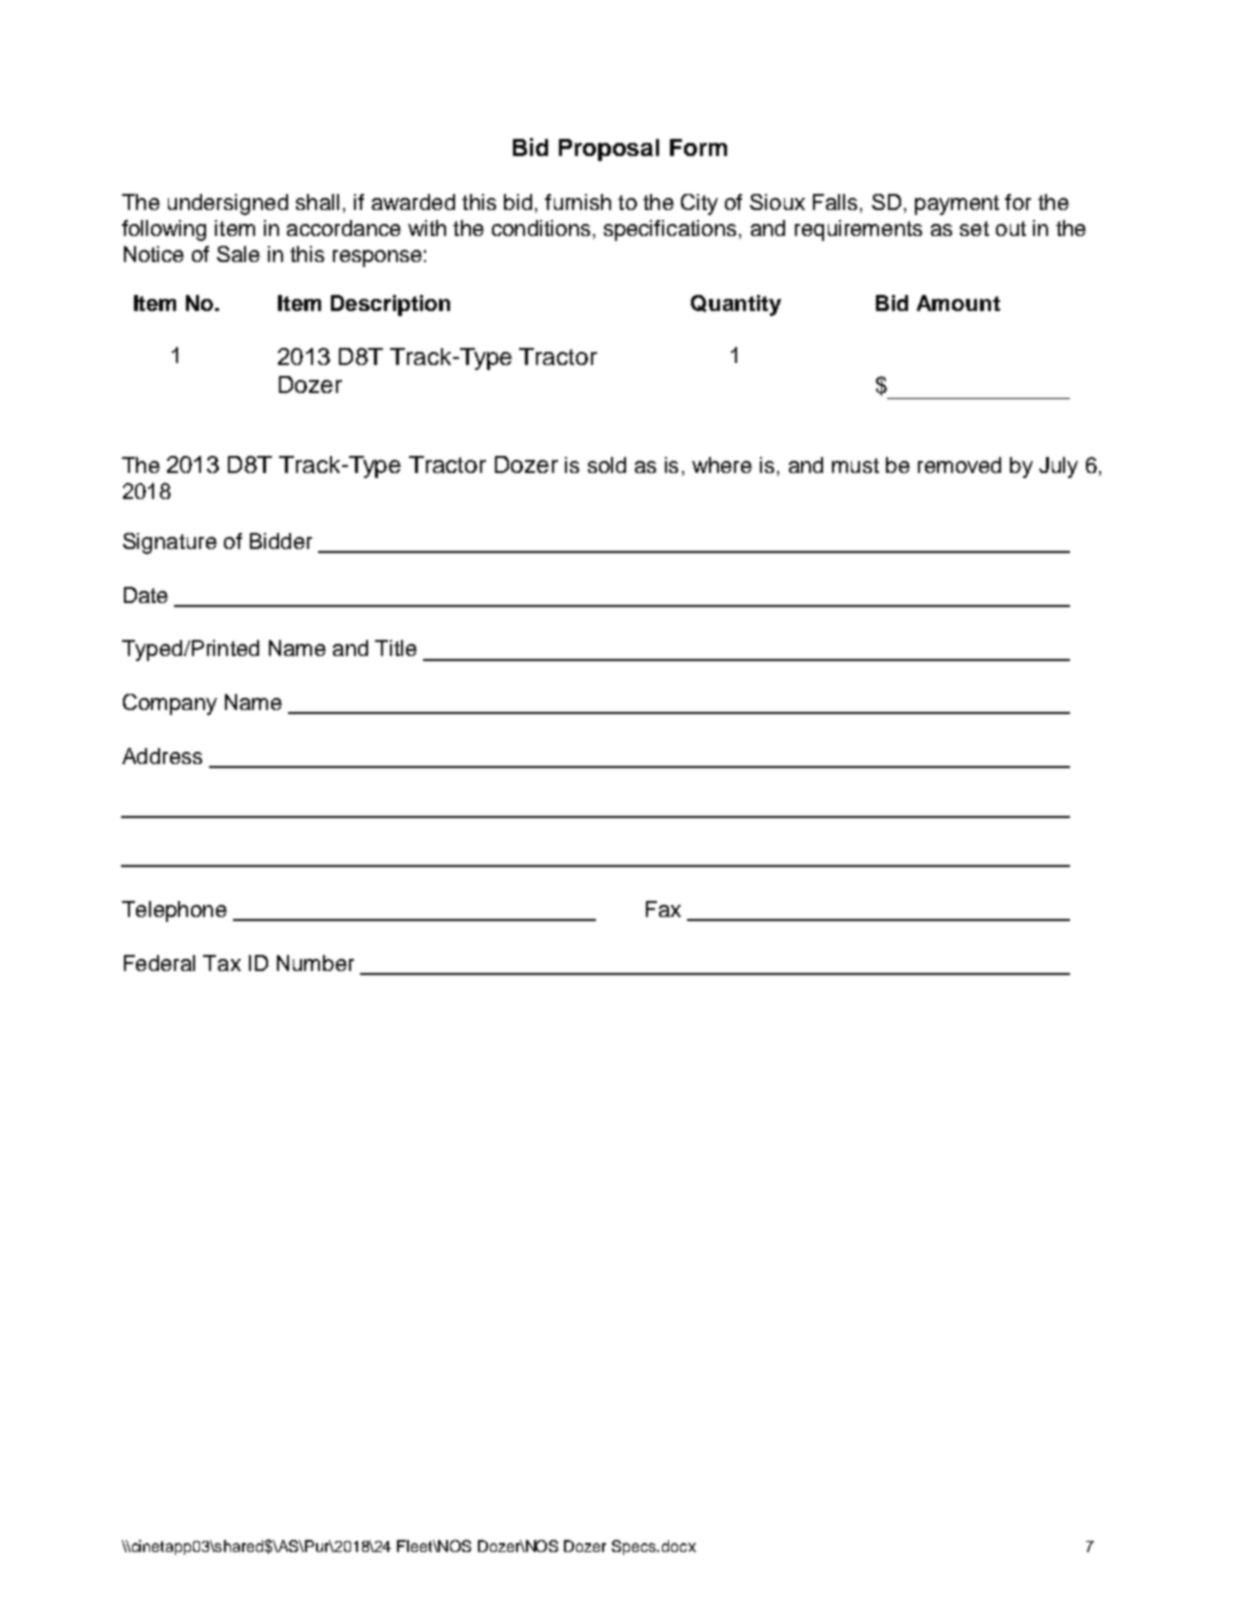 The image size is (1240, 1604). I want to click on undersigned, so click(228, 204).
